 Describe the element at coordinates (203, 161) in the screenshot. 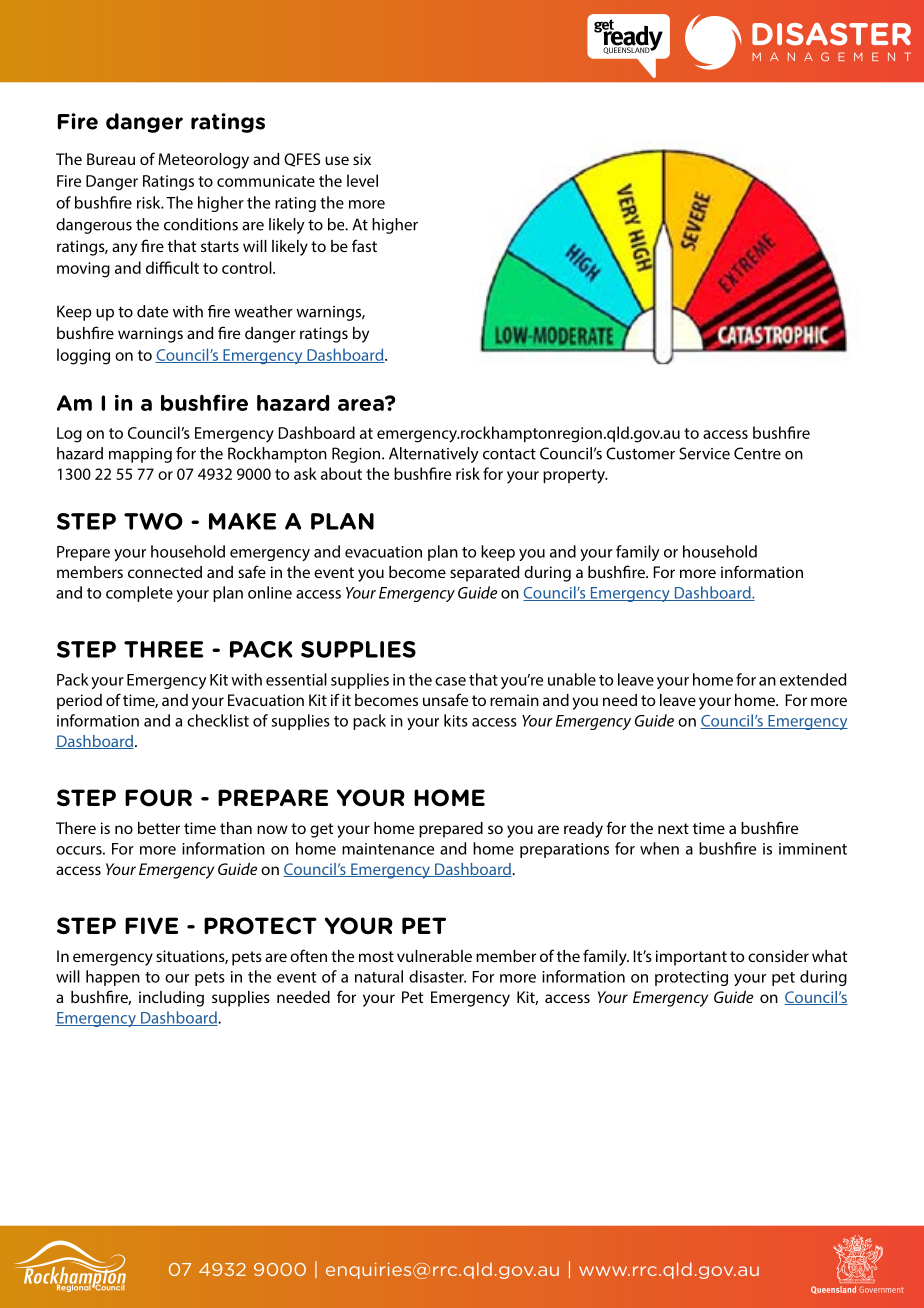

I see `Meteorology` at that location.
